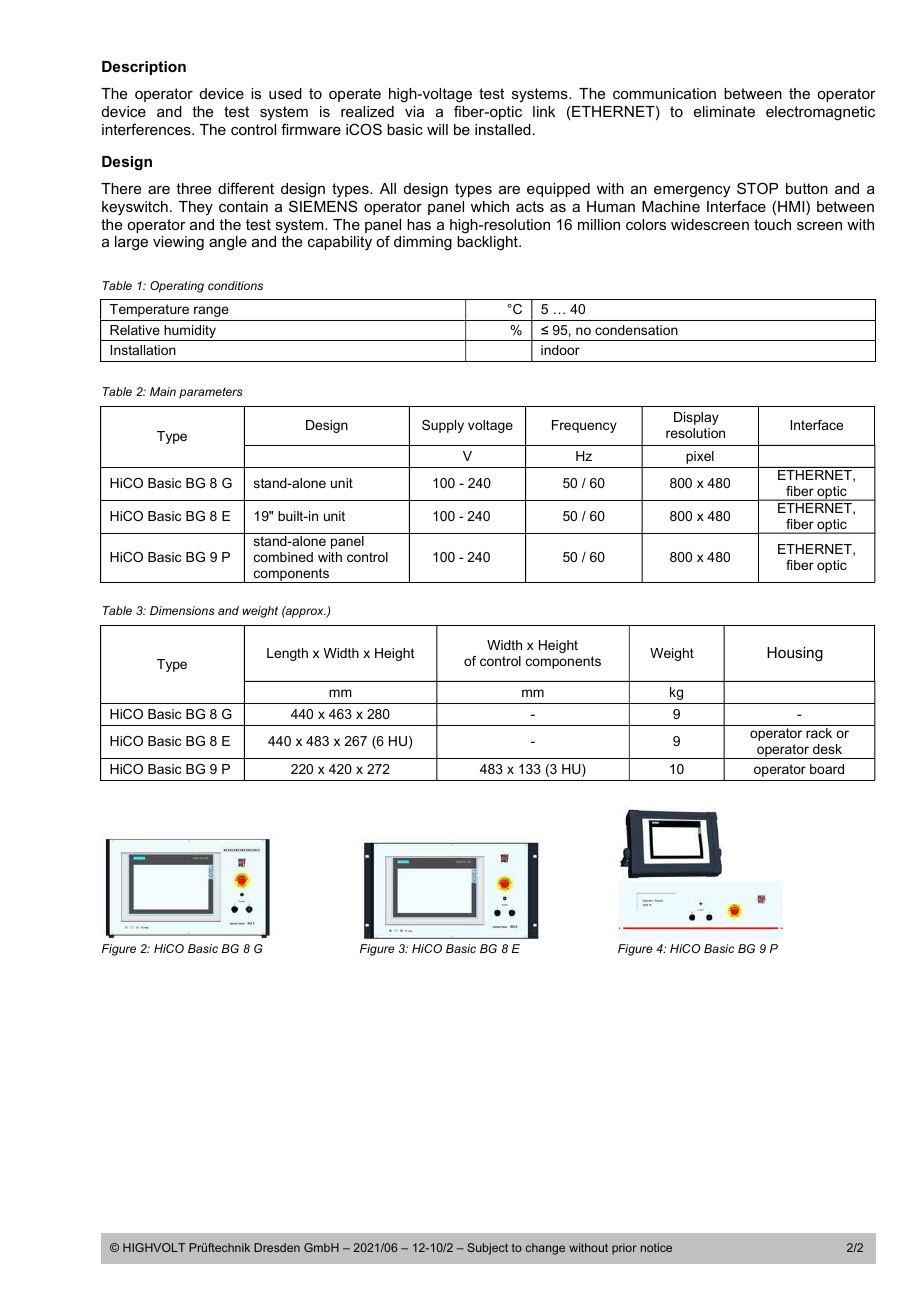  What do you see at coordinates (287, 654) in the screenshot?
I see `Length` at bounding box center [287, 654].
